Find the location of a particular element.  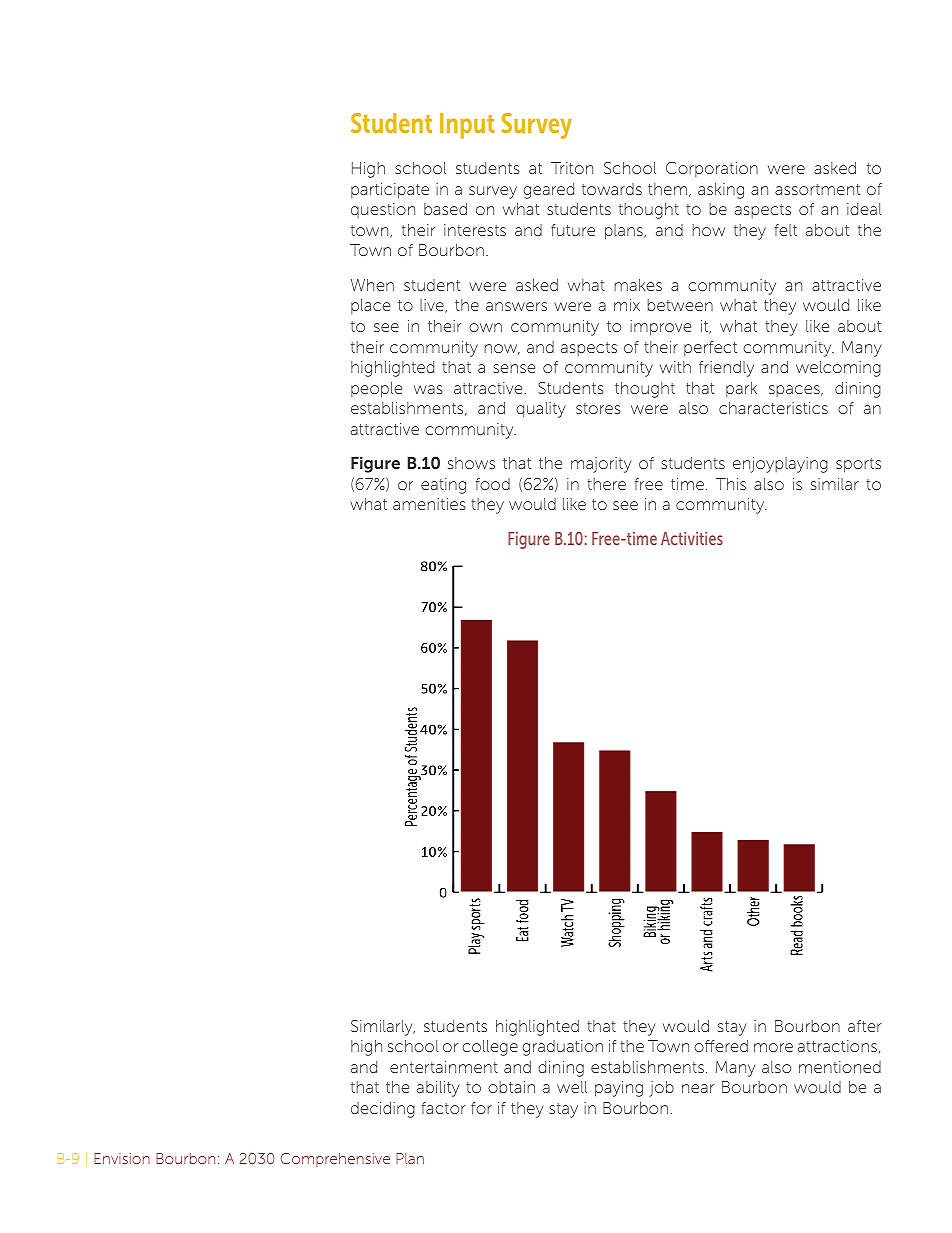

amenities is located at coordinates (429, 504).
